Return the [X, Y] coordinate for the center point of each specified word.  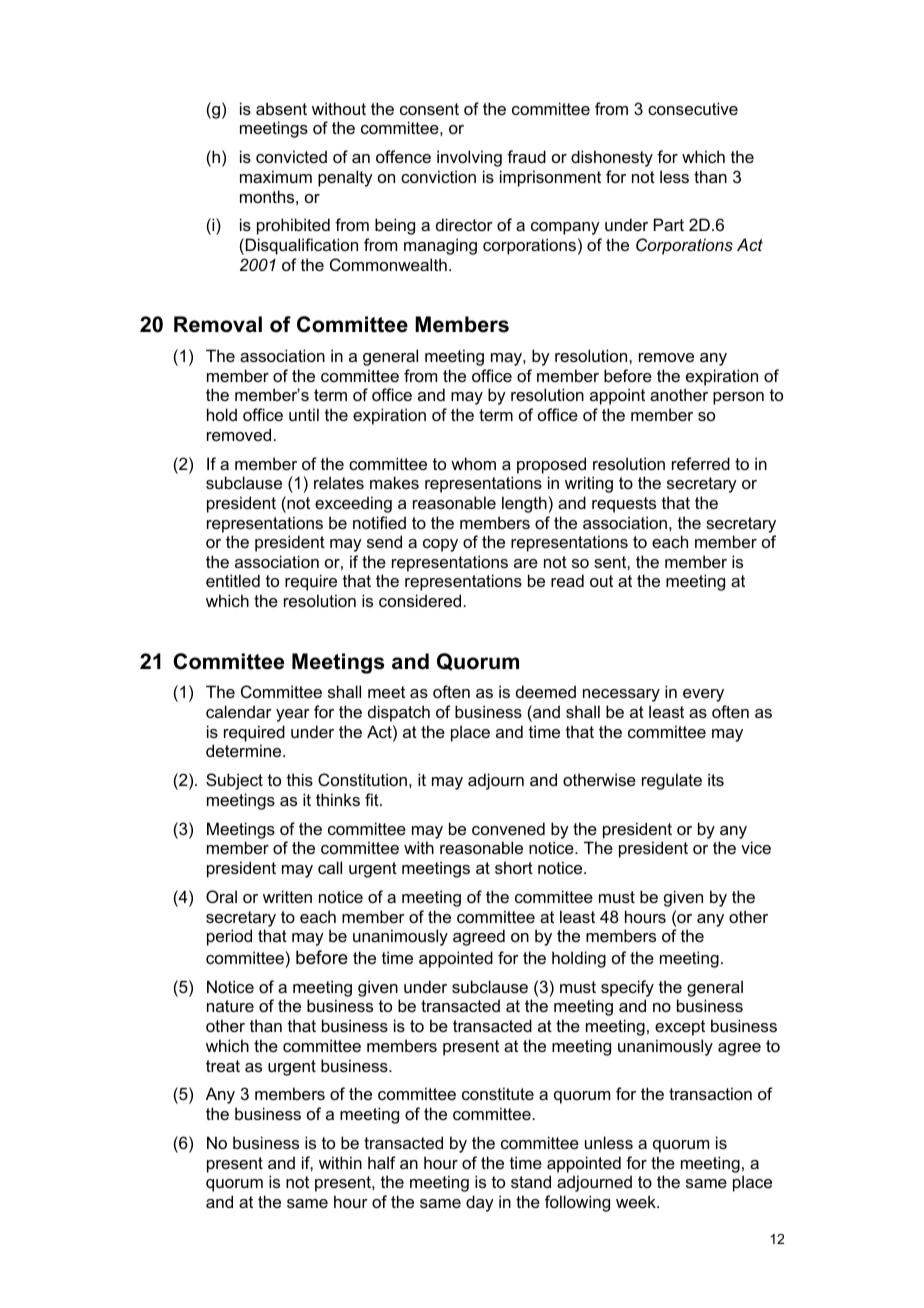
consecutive [693, 108]
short [514, 867]
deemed [546, 691]
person [738, 398]
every [703, 695]
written [287, 896]
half [382, 1162]
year [293, 715]
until [304, 414]
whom [473, 463]
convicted [291, 156]
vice [756, 847]
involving [469, 158]
